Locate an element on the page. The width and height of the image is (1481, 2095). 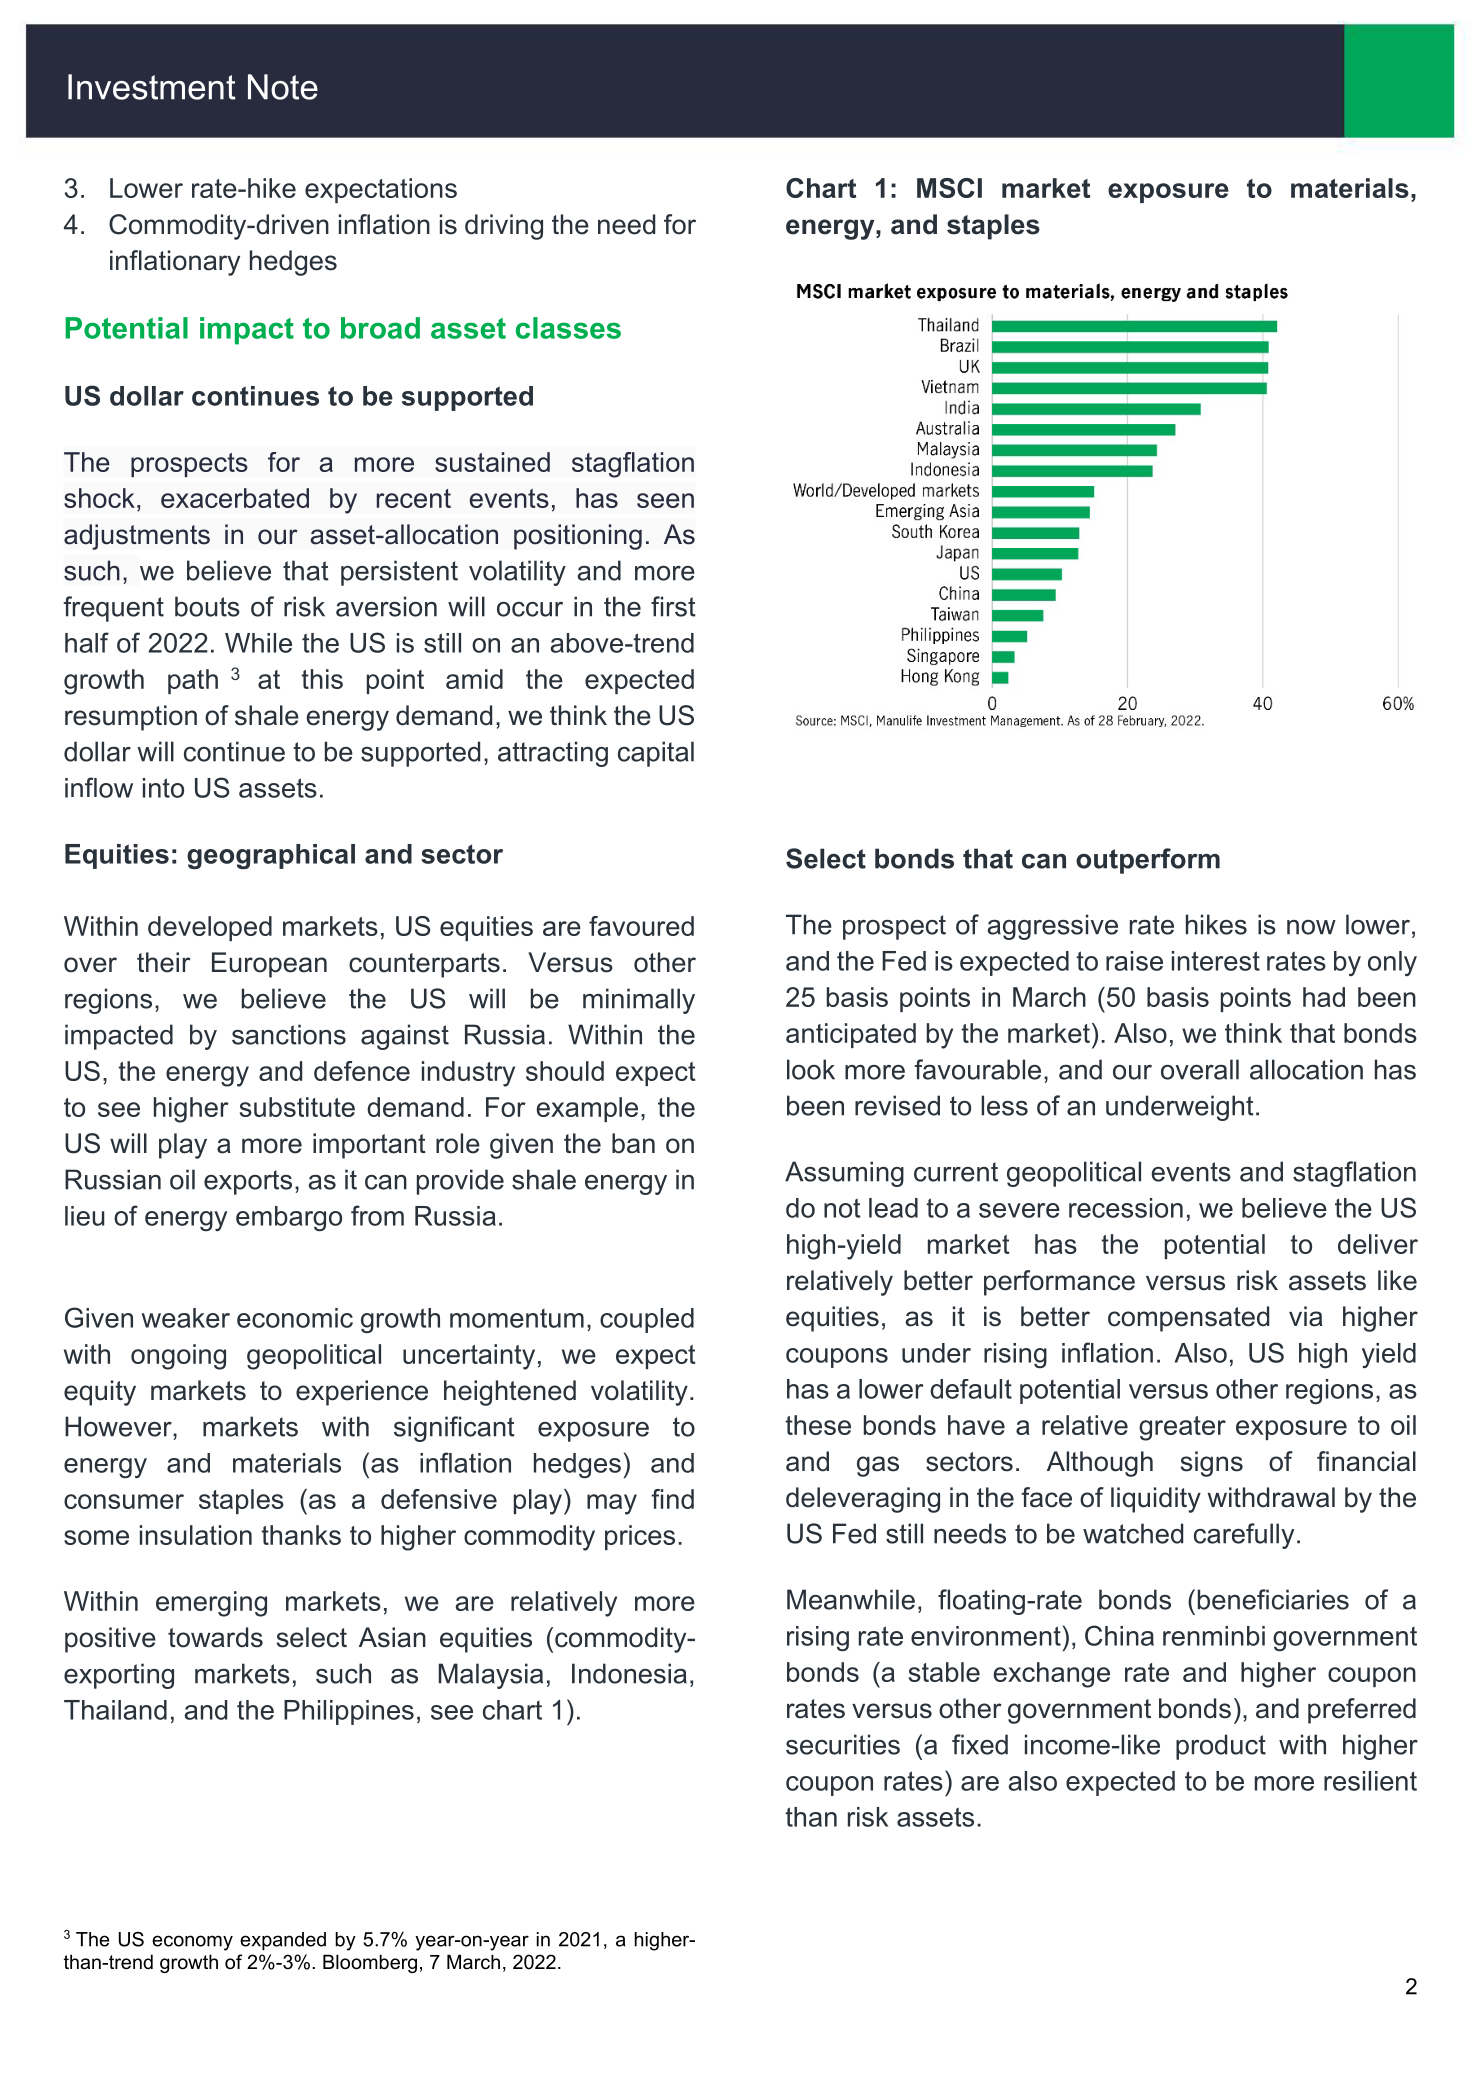
find is located at coordinates (672, 1499).
